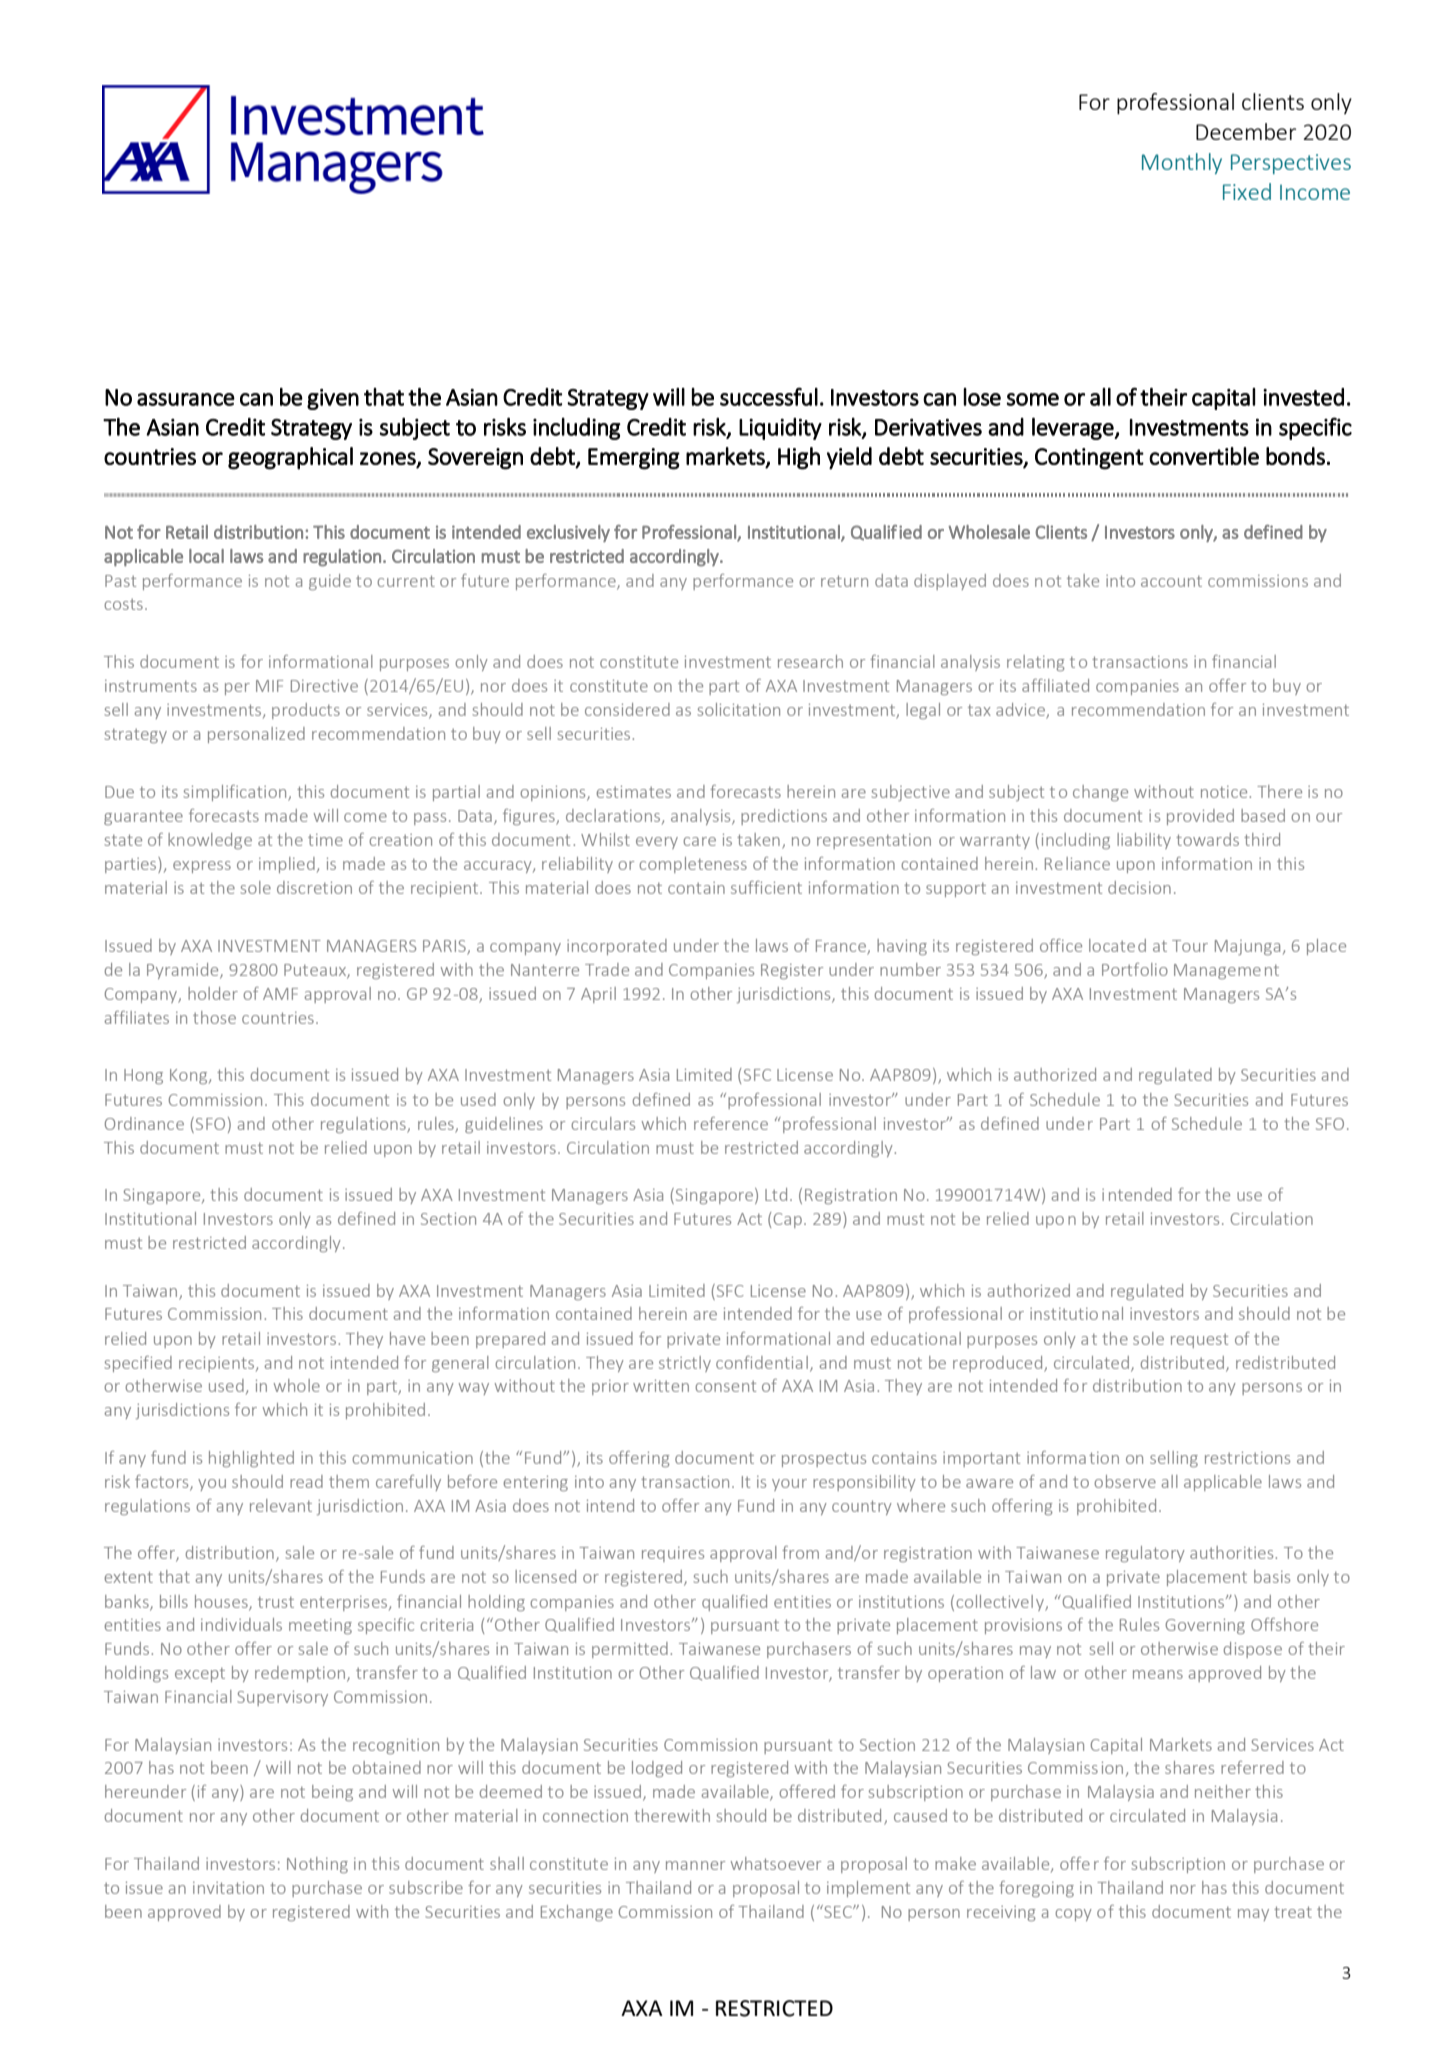  What do you see at coordinates (333, 399) in the page?
I see `given` at bounding box center [333, 399].
